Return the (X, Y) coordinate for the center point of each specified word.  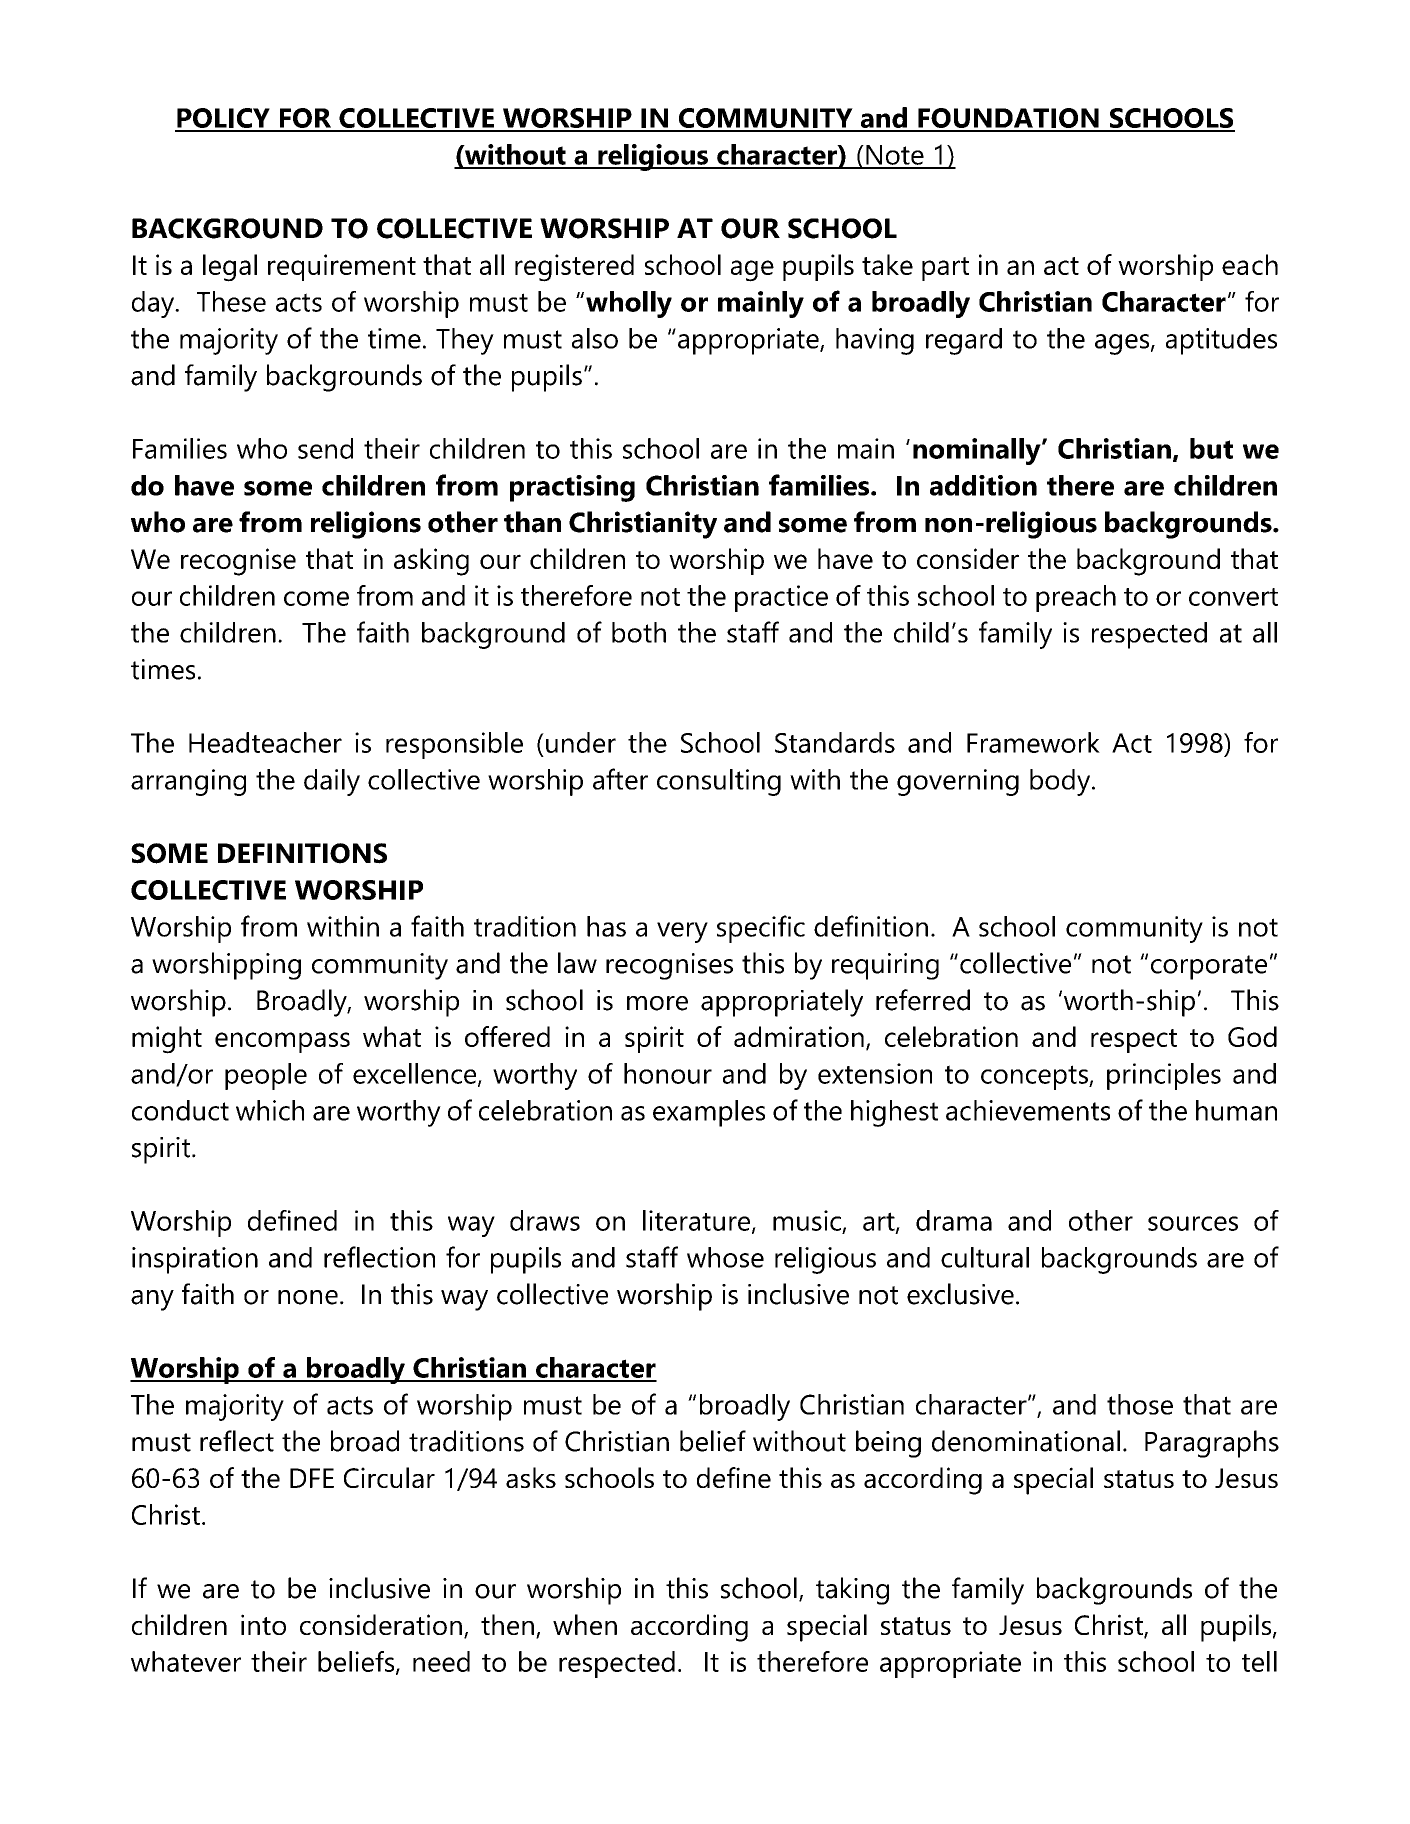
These (231, 301)
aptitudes (1221, 341)
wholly (629, 304)
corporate (1209, 967)
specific (761, 929)
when (585, 1624)
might (167, 1040)
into (263, 1624)
